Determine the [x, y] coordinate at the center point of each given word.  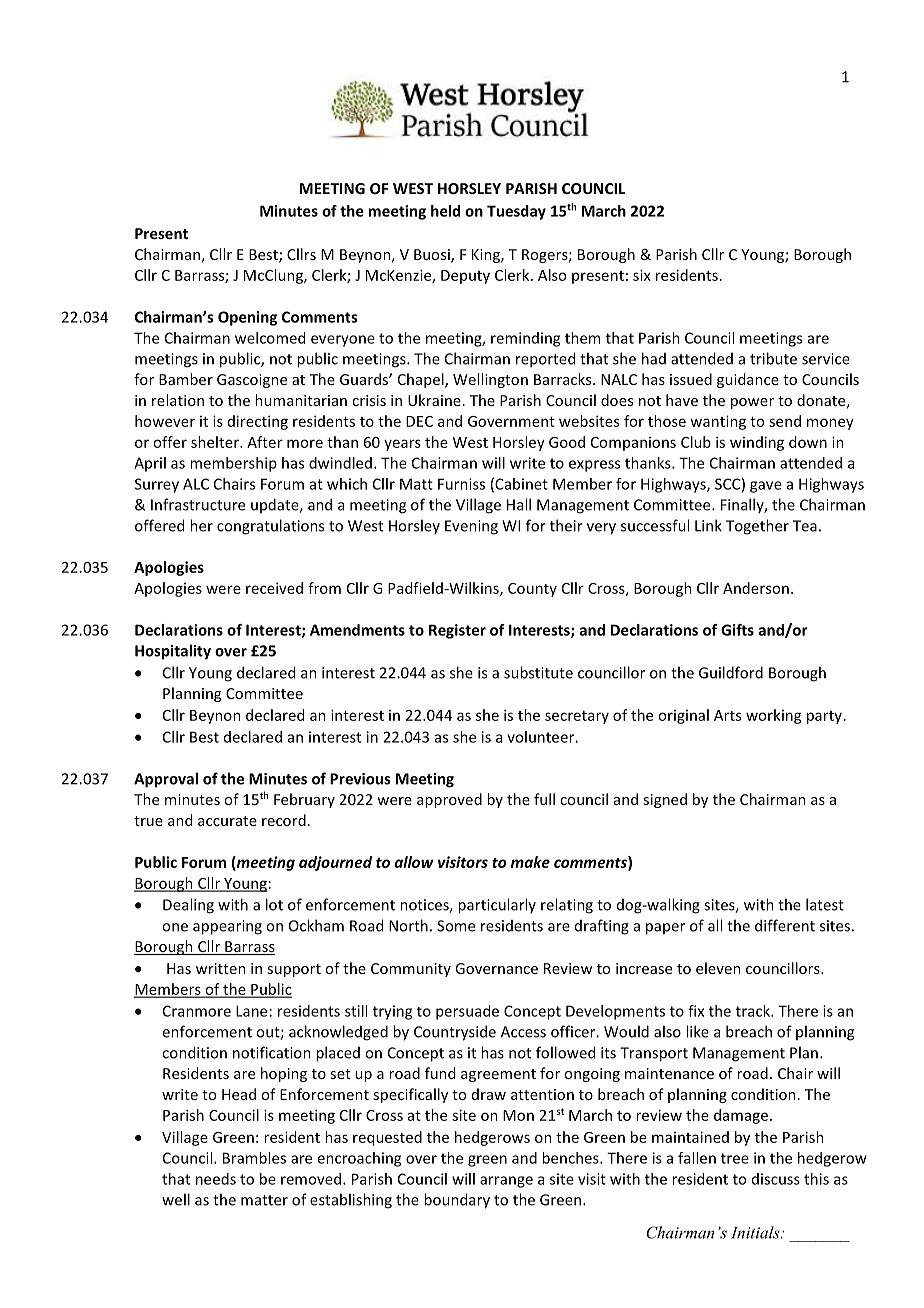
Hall [519, 504]
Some [456, 926]
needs [216, 1179]
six [642, 275]
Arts [727, 715]
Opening [247, 318]
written [221, 968]
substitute [538, 672]
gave [766, 487]
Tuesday [516, 212]
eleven [718, 968]
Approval [166, 780]
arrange [506, 1182]
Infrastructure [198, 504]
